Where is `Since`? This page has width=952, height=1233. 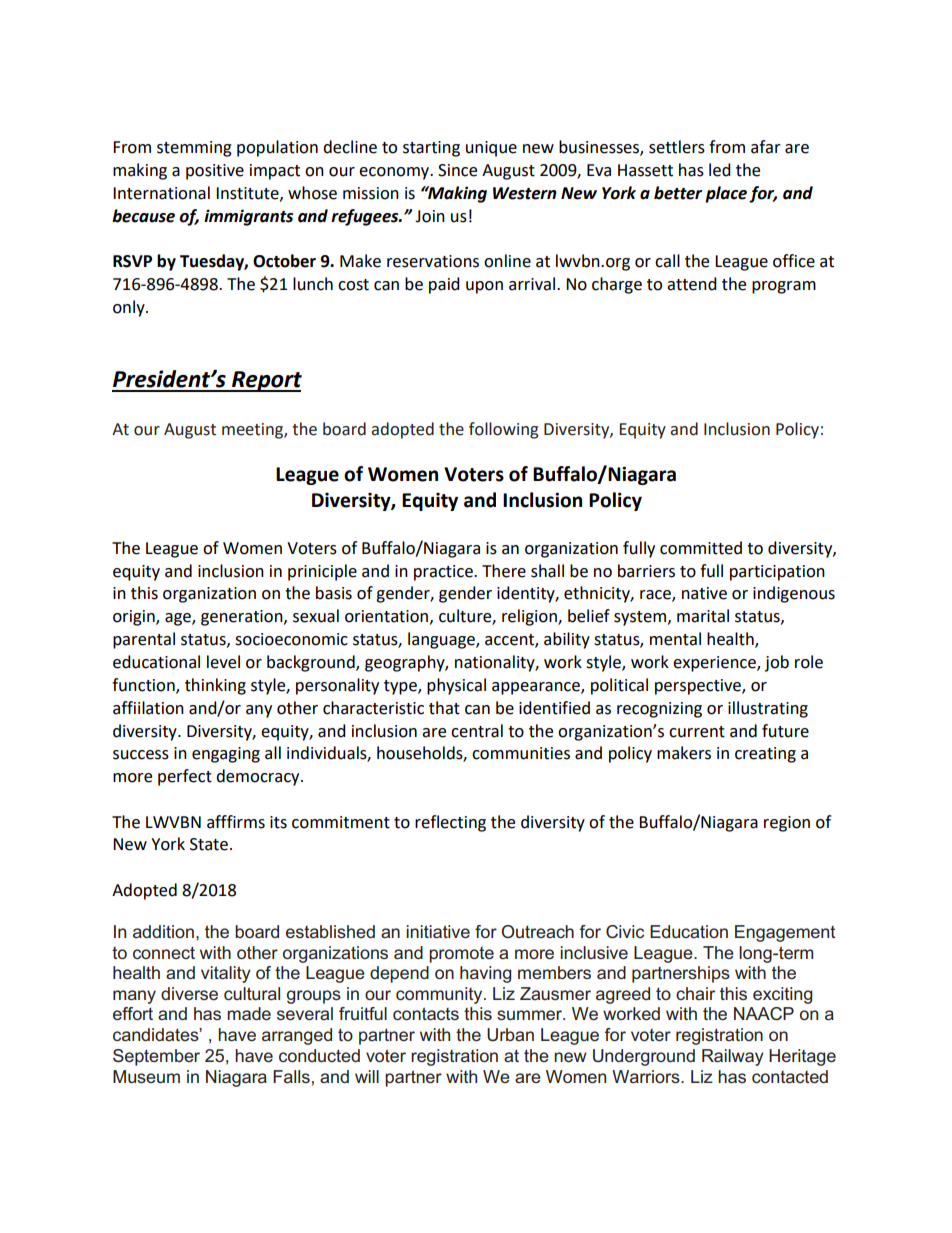
Since is located at coordinates (457, 170).
